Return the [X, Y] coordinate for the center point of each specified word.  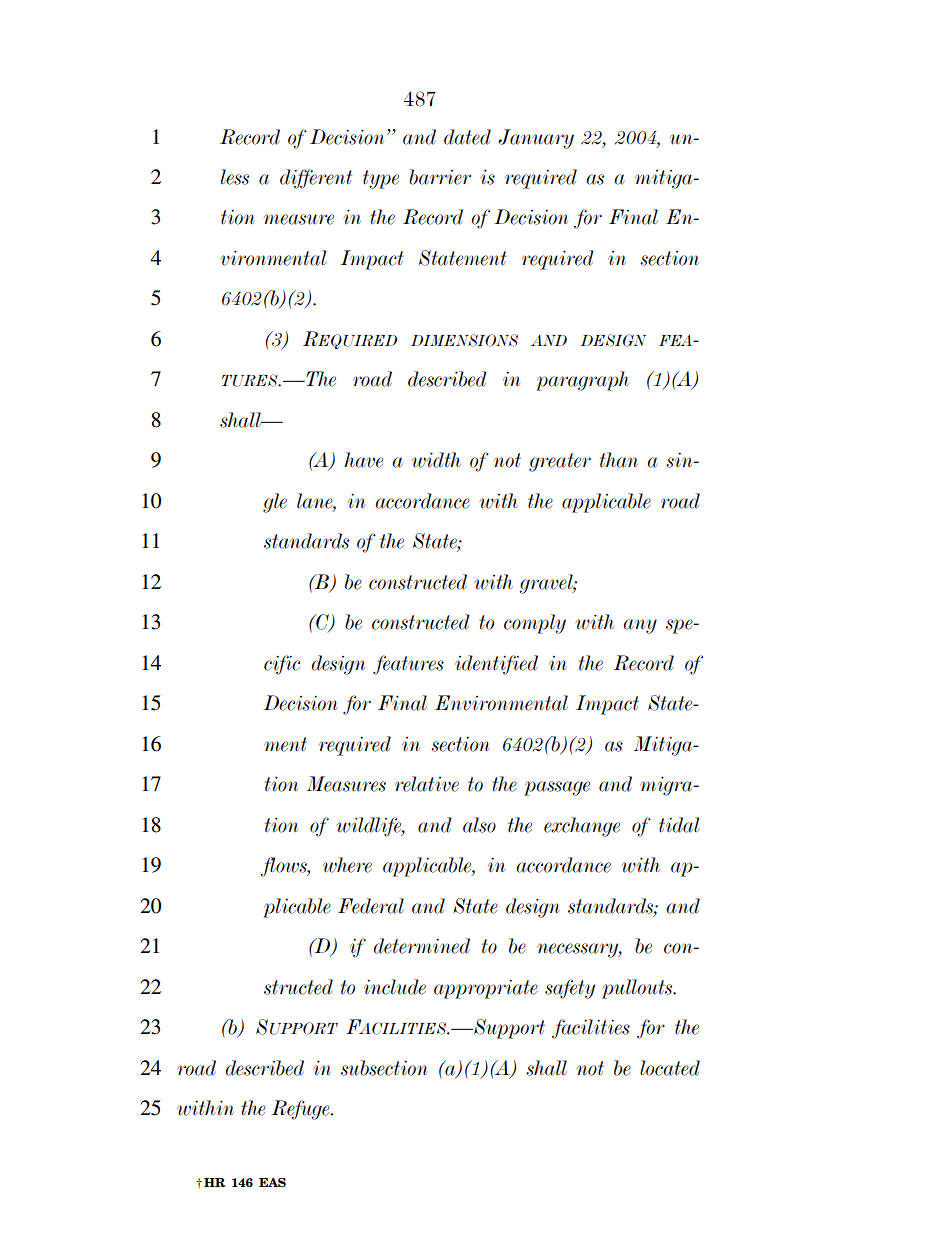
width [436, 460]
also [479, 825]
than [619, 460]
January [536, 139]
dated [467, 137]
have [363, 460]
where [347, 865]
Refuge [302, 1110]
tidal [679, 825]
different [316, 179]
